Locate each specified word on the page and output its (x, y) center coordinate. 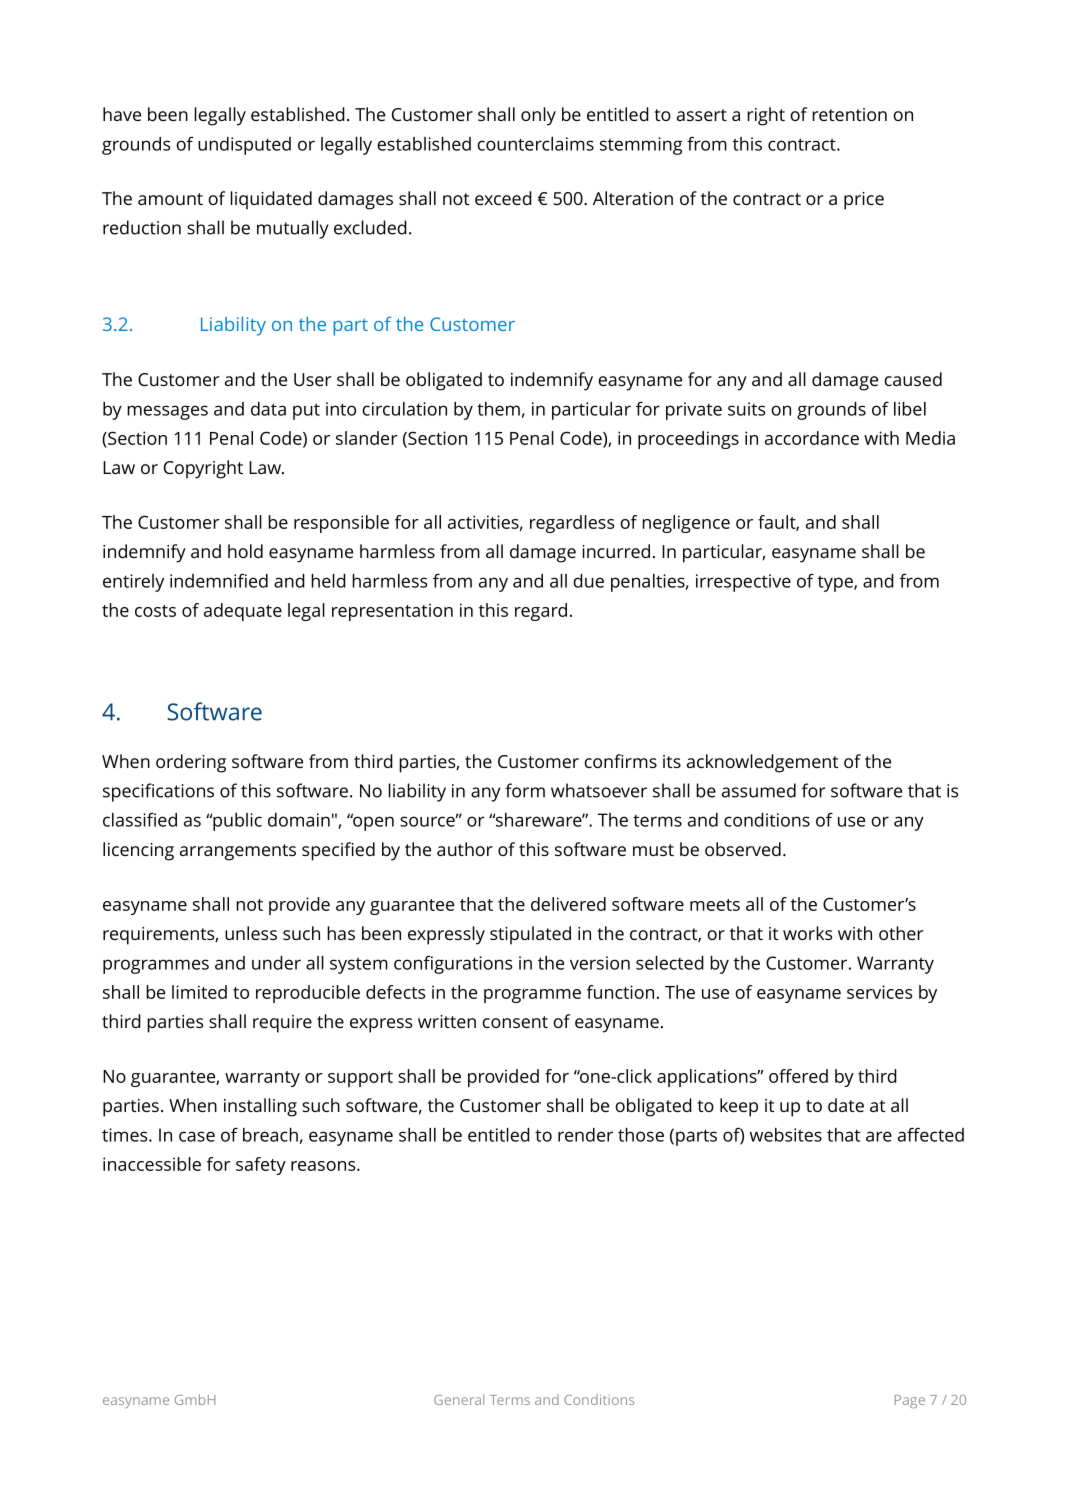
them (498, 409)
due (588, 581)
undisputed (244, 146)
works (807, 933)
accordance (812, 438)
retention (849, 114)
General (459, 1399)
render (585, 1135)
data (268, 409)
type (836, 583)
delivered (568, 904)
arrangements (238, 852)
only (538, 116)
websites (786, 1135)
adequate (243, 612)
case (197, 1136)
